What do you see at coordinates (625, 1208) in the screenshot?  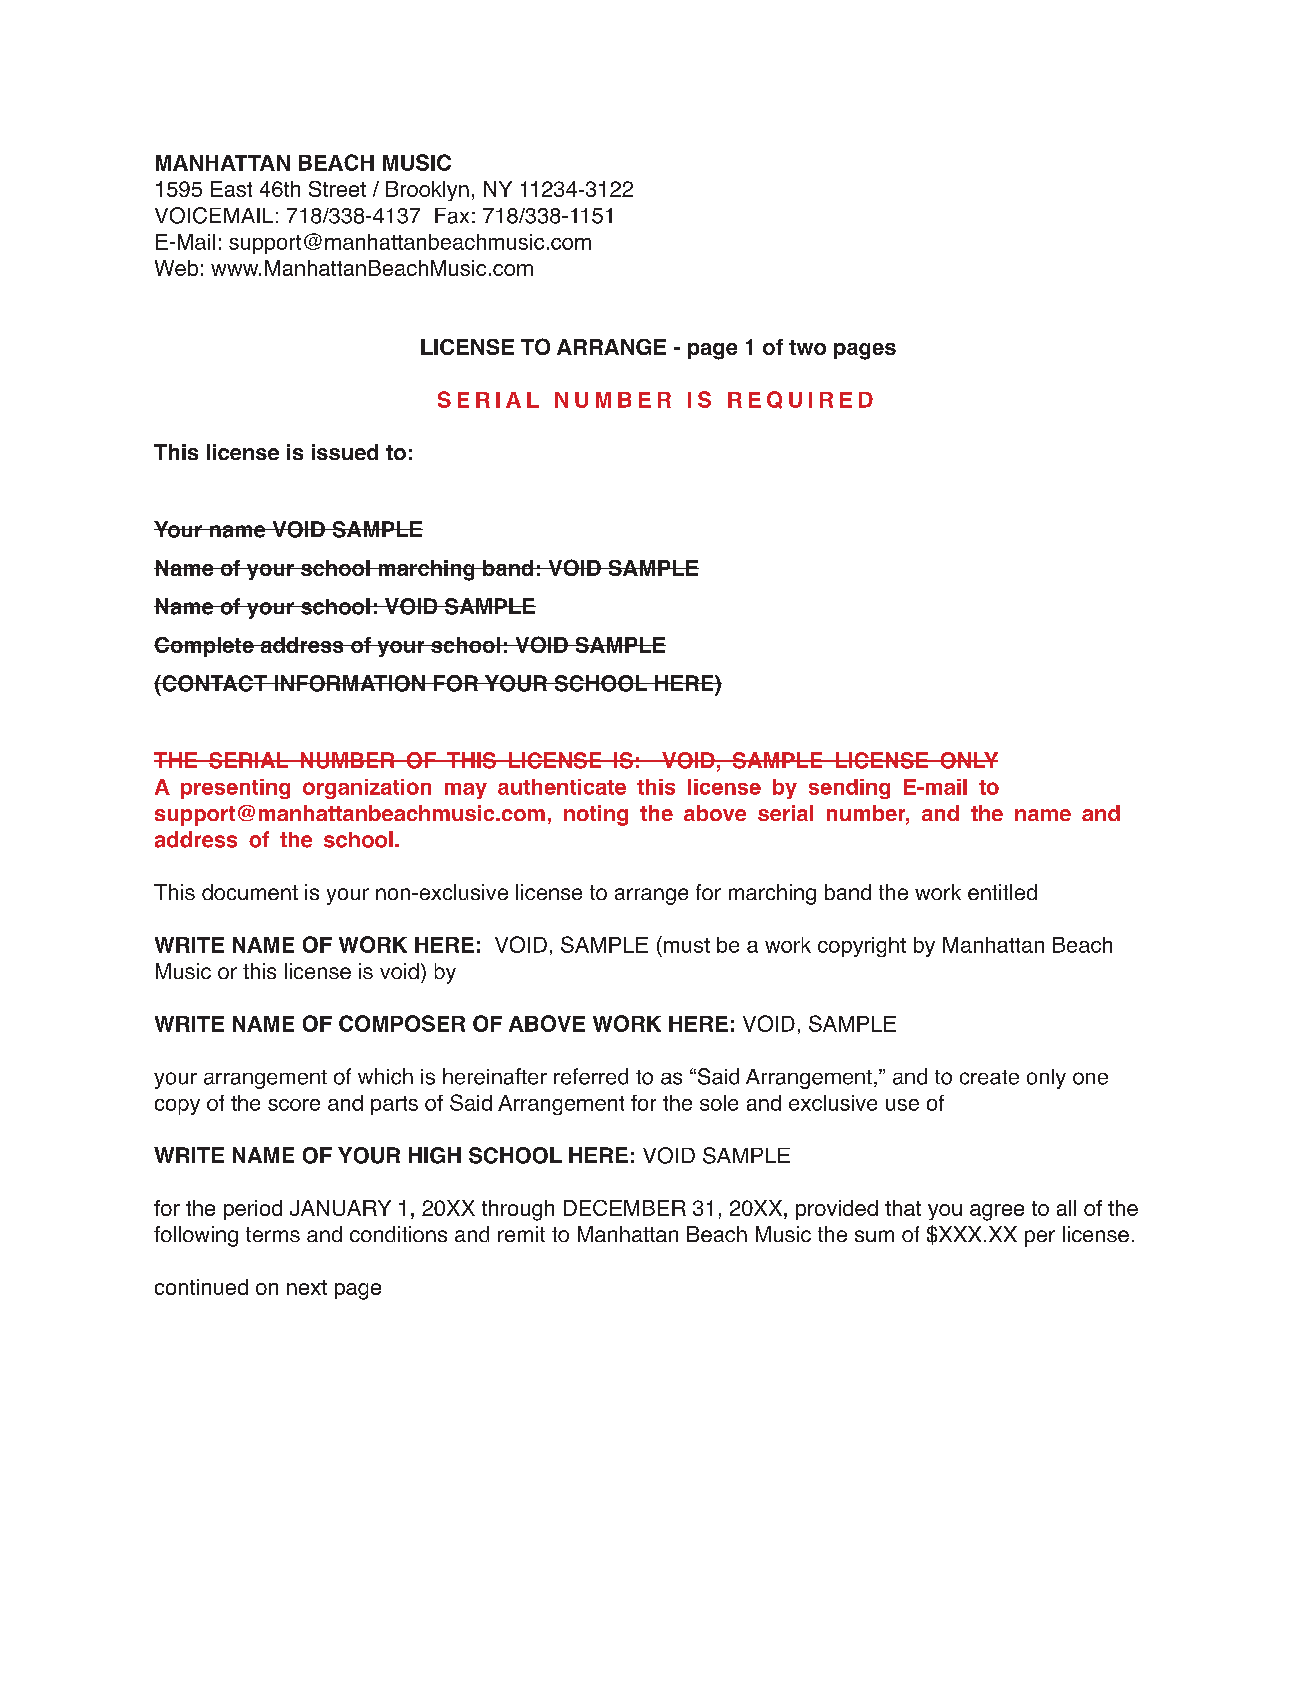 I see `DECEMBER` at bounding box center [625, 1208].
